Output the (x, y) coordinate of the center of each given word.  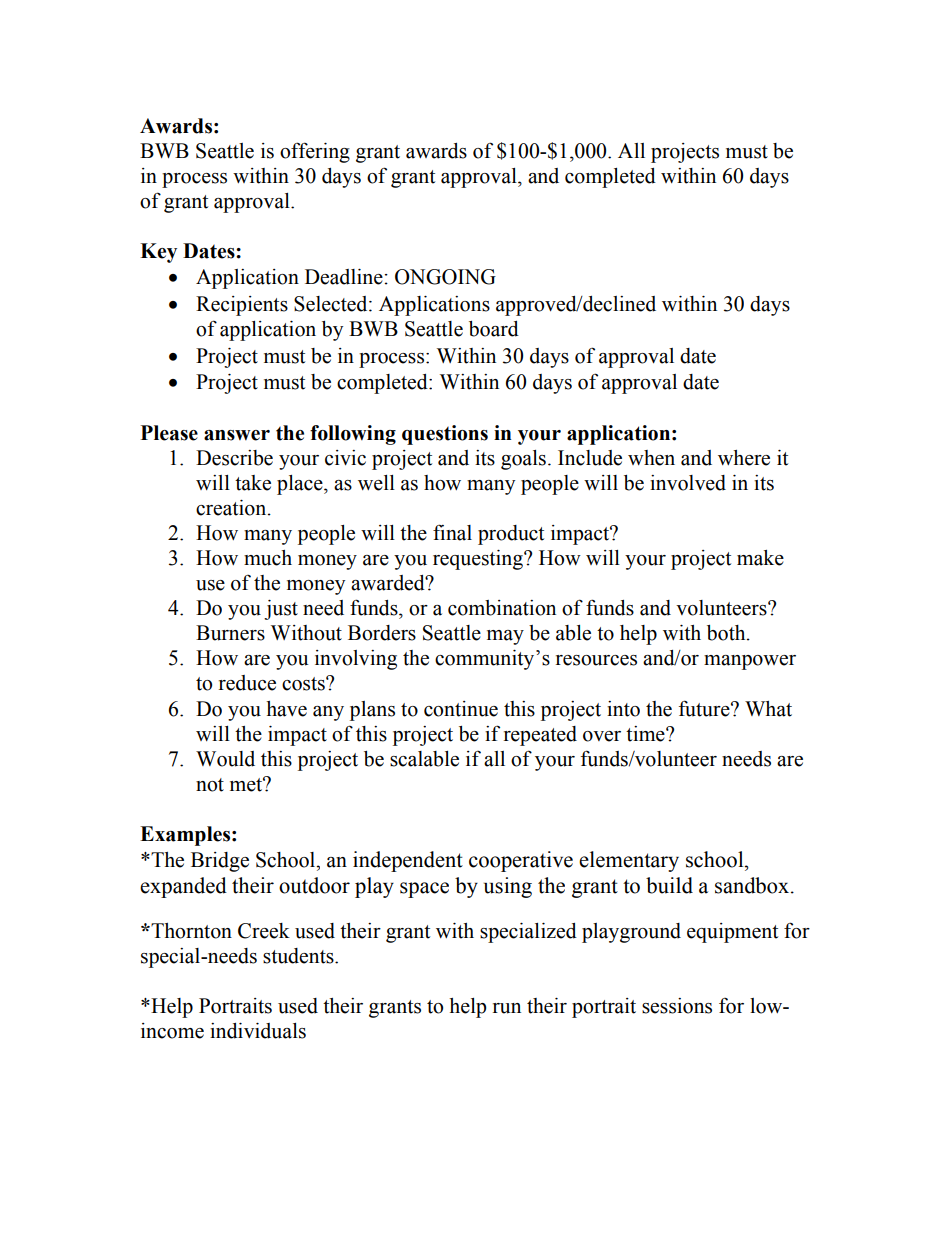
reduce (247, 683)
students (299, 956)
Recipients (242, 306)
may (505, 637)
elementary (629, 861)
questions (445, 435)
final (452, 532)
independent (408, 861)
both (727, 633)
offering (315, 152)
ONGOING (445, 277)
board (494, 329)
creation (232, 508)
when (651, 458)
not (210, 785)
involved (688, 483)
